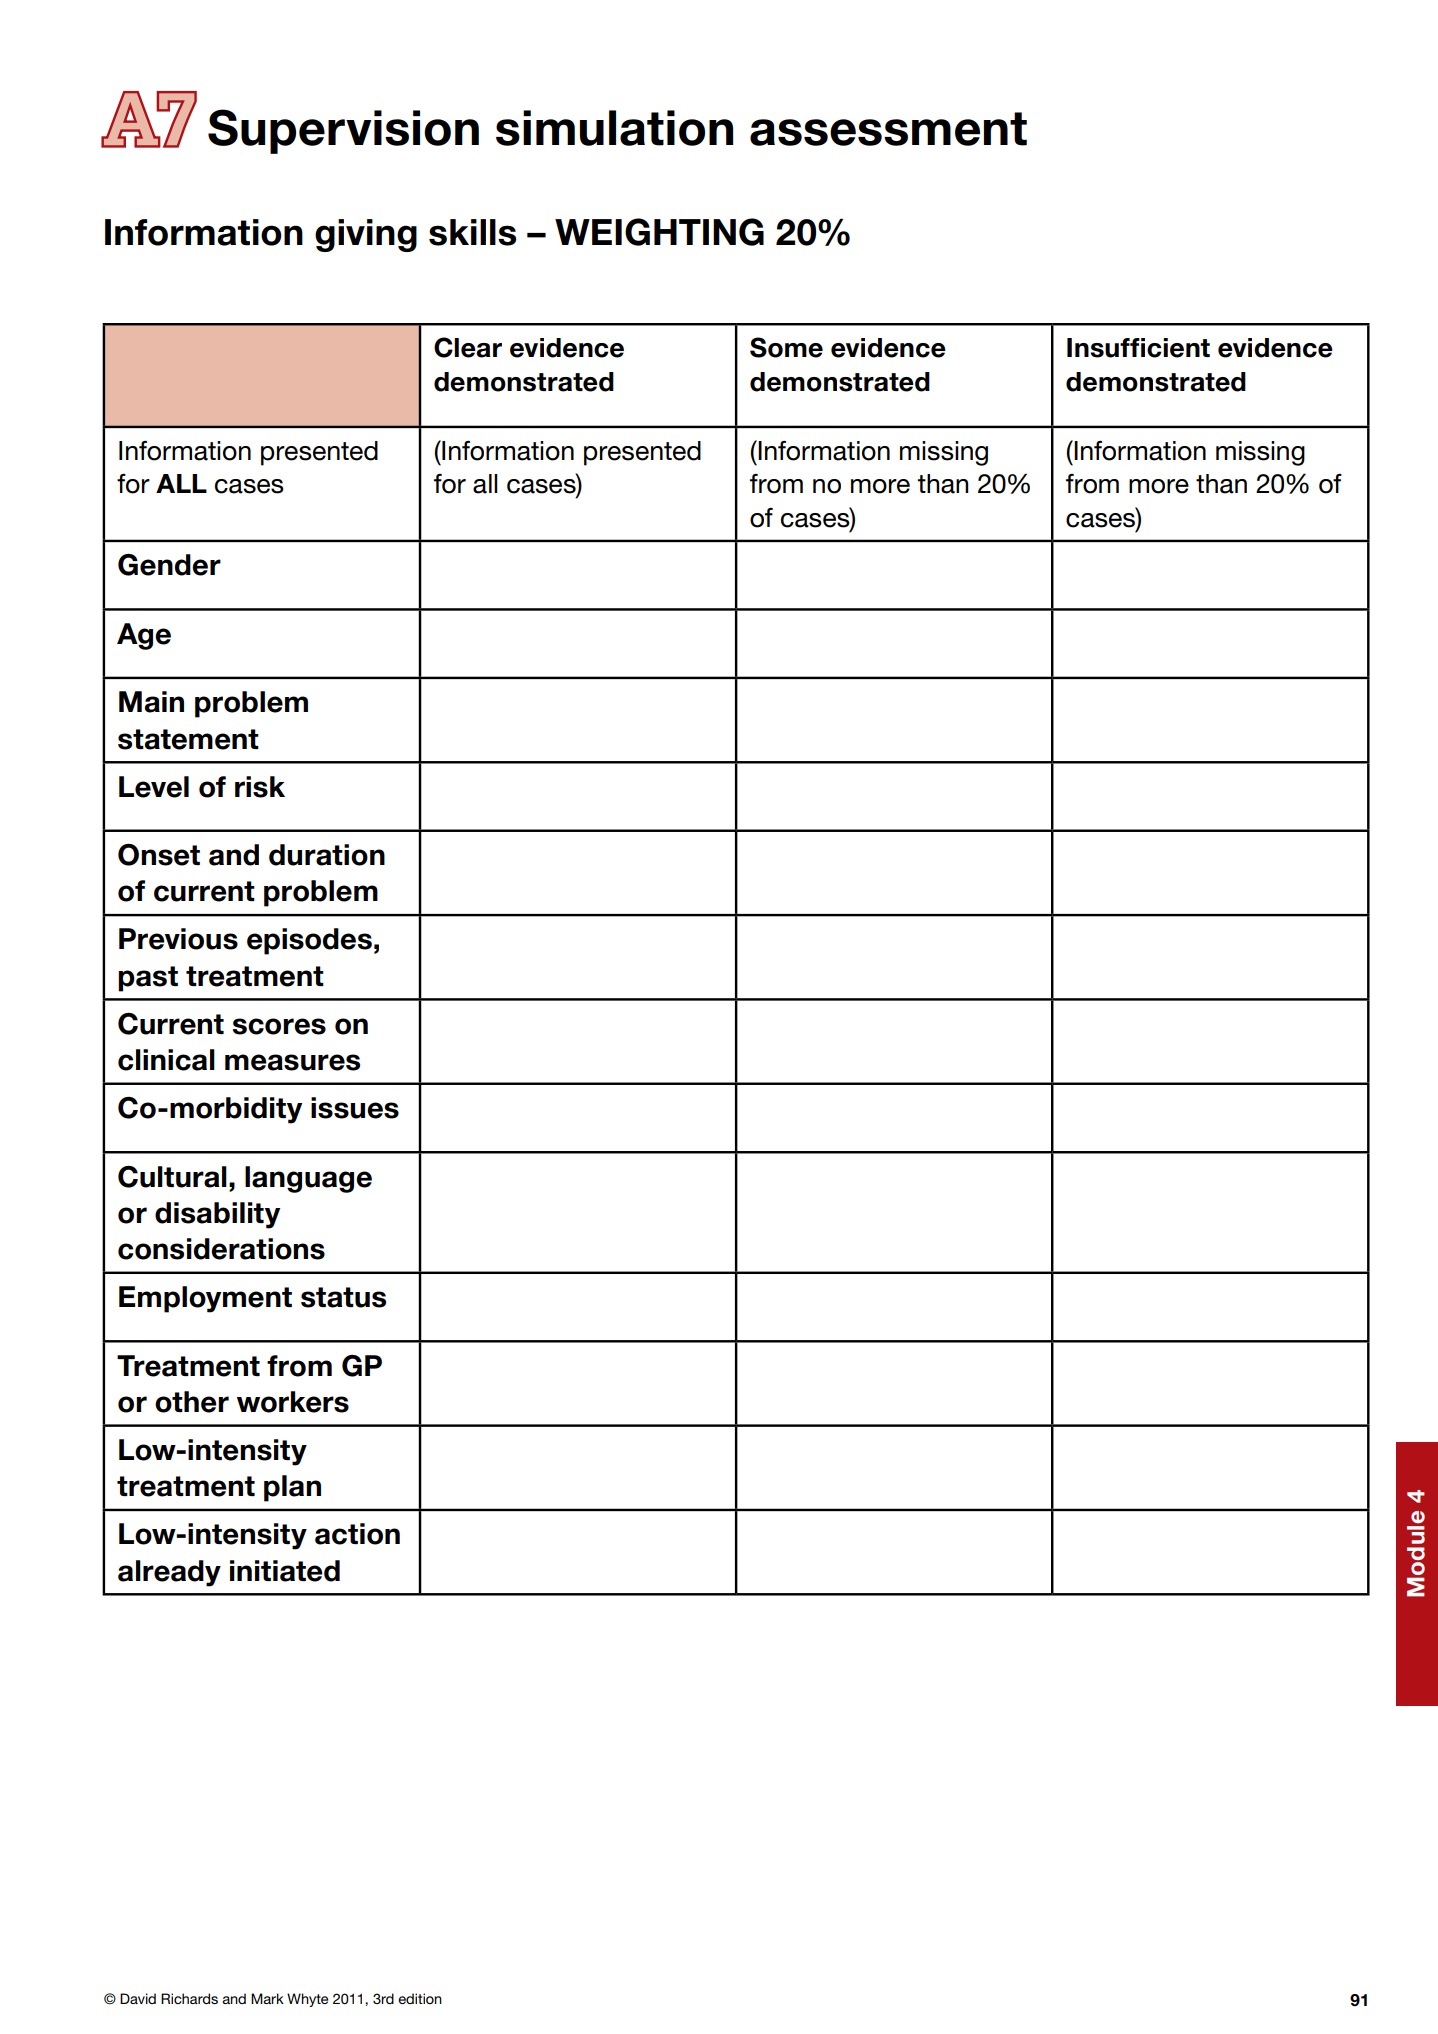 Image resolution: width=1438 pixels, height=2034 pixels. I want to click on WEIGHTING, so click(659, 232).
